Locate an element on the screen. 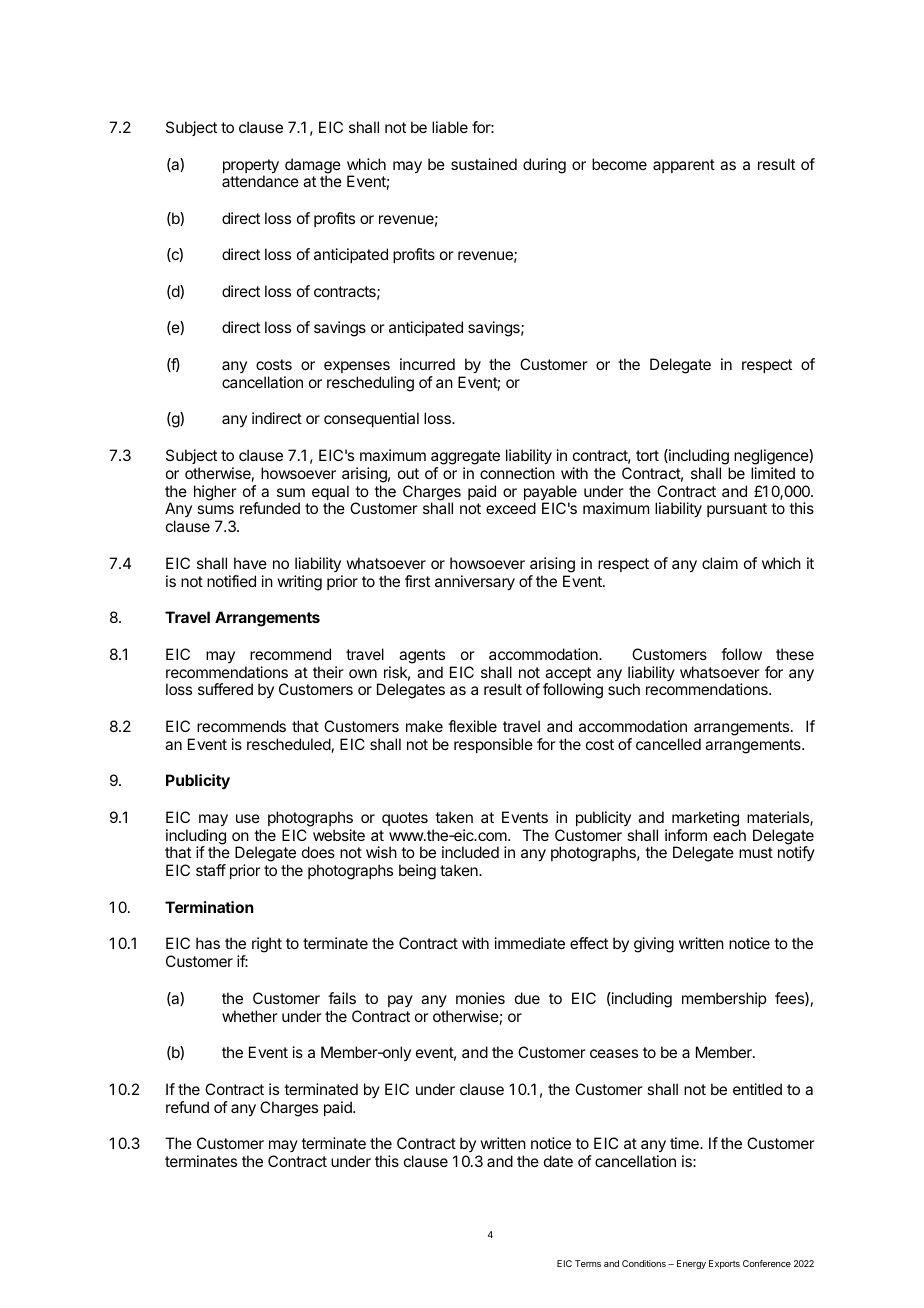 Image resolution: width=924 pixels, height=1308 pixels. date is located at coordinates (558, 1161).
